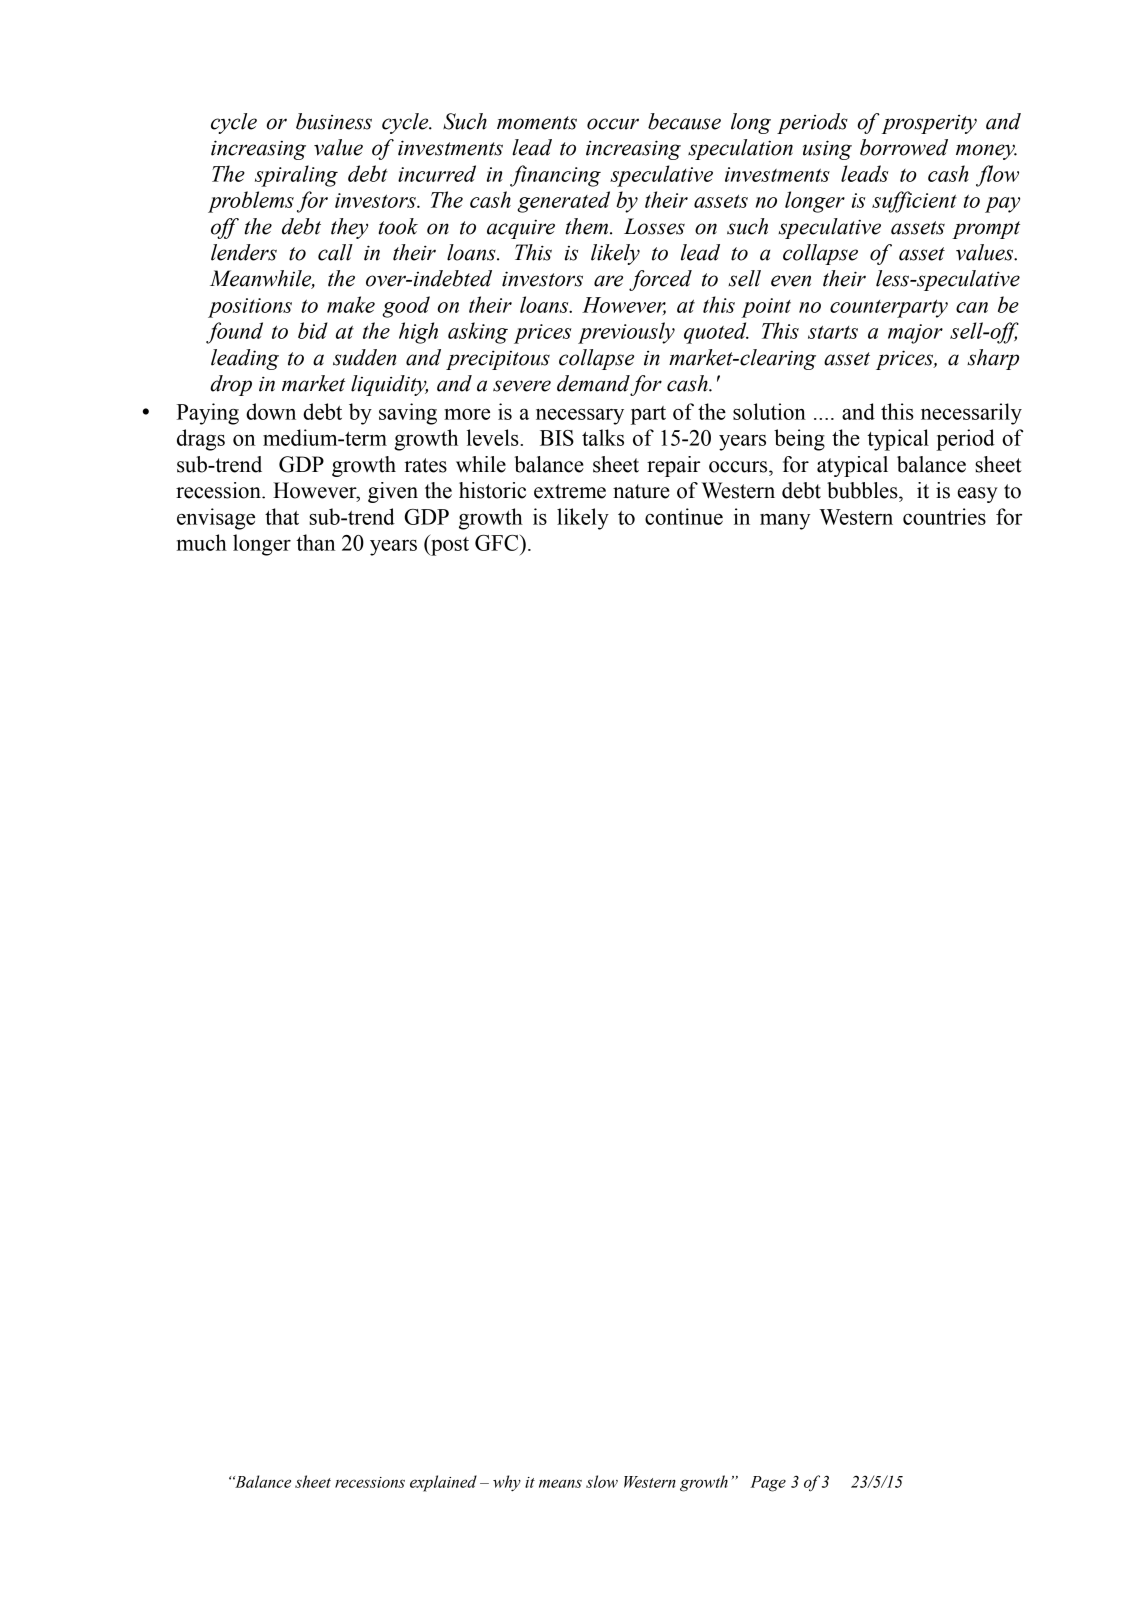 The height and width of the screenshot is (1599, 1130). Describe the element at coordinates (768, 1484) in the screenshot. I see `Page` at that location.
